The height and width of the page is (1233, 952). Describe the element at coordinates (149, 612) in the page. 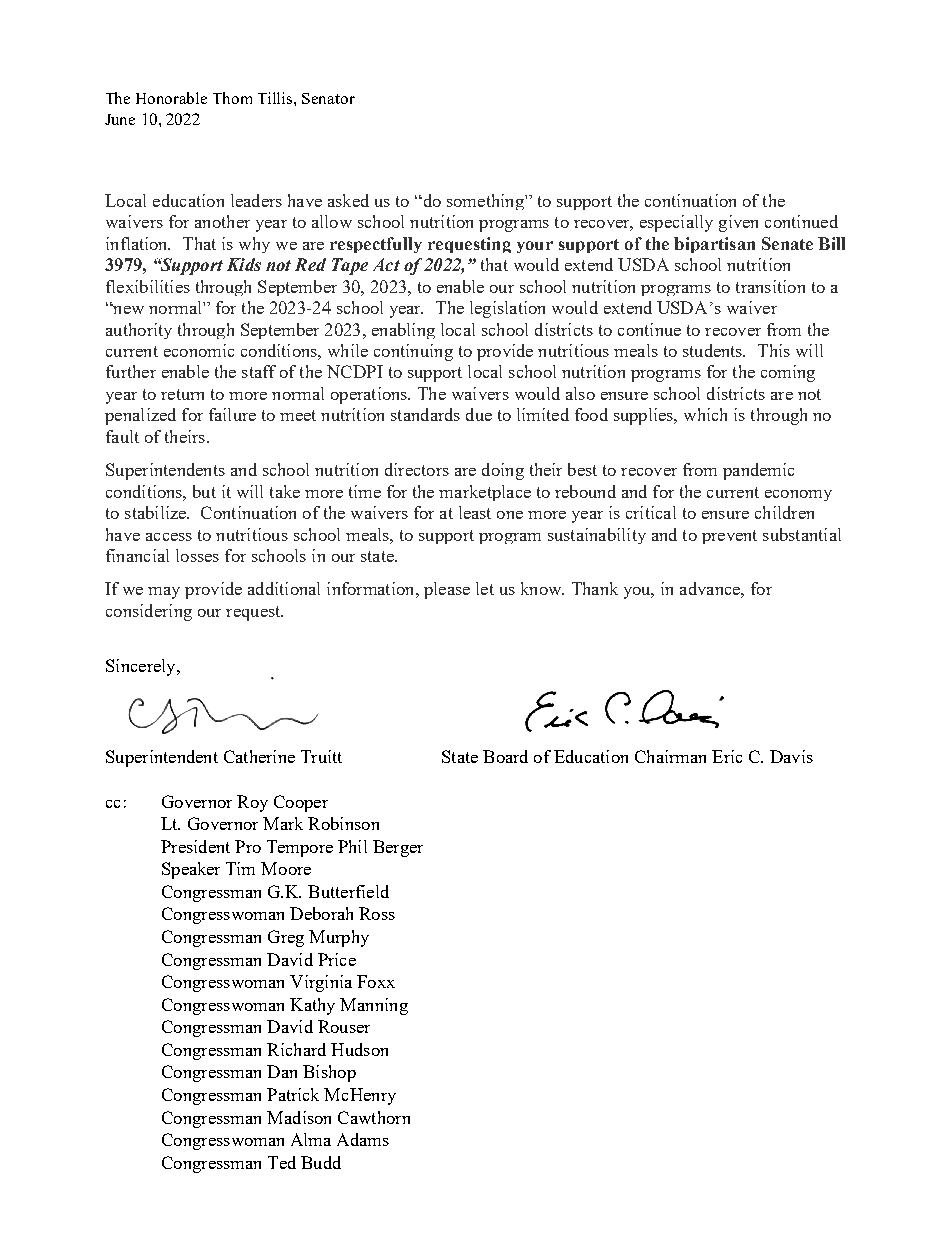

I see `considering` at that location.
